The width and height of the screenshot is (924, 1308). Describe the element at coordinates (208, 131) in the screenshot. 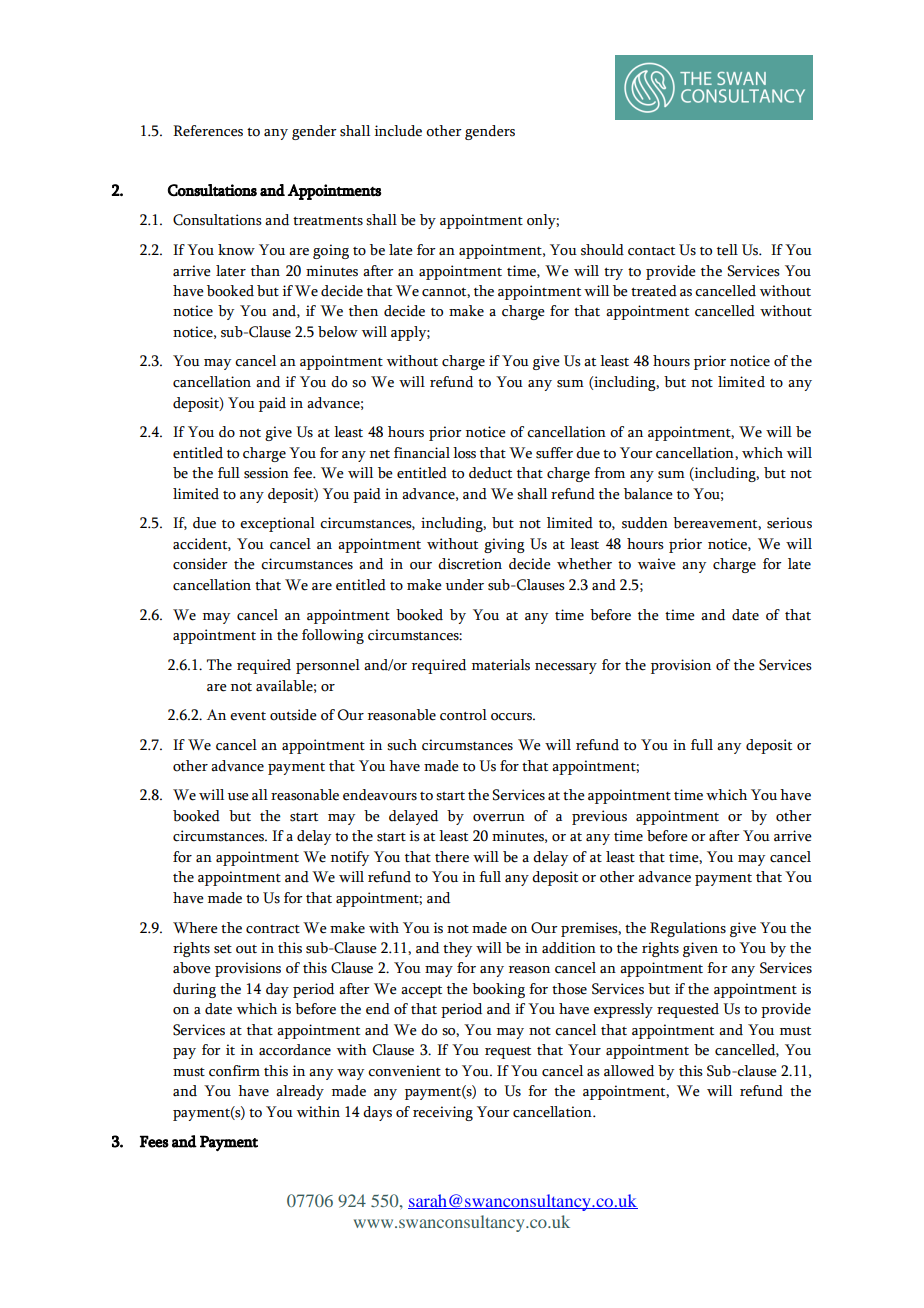

I see `References` at that location.
